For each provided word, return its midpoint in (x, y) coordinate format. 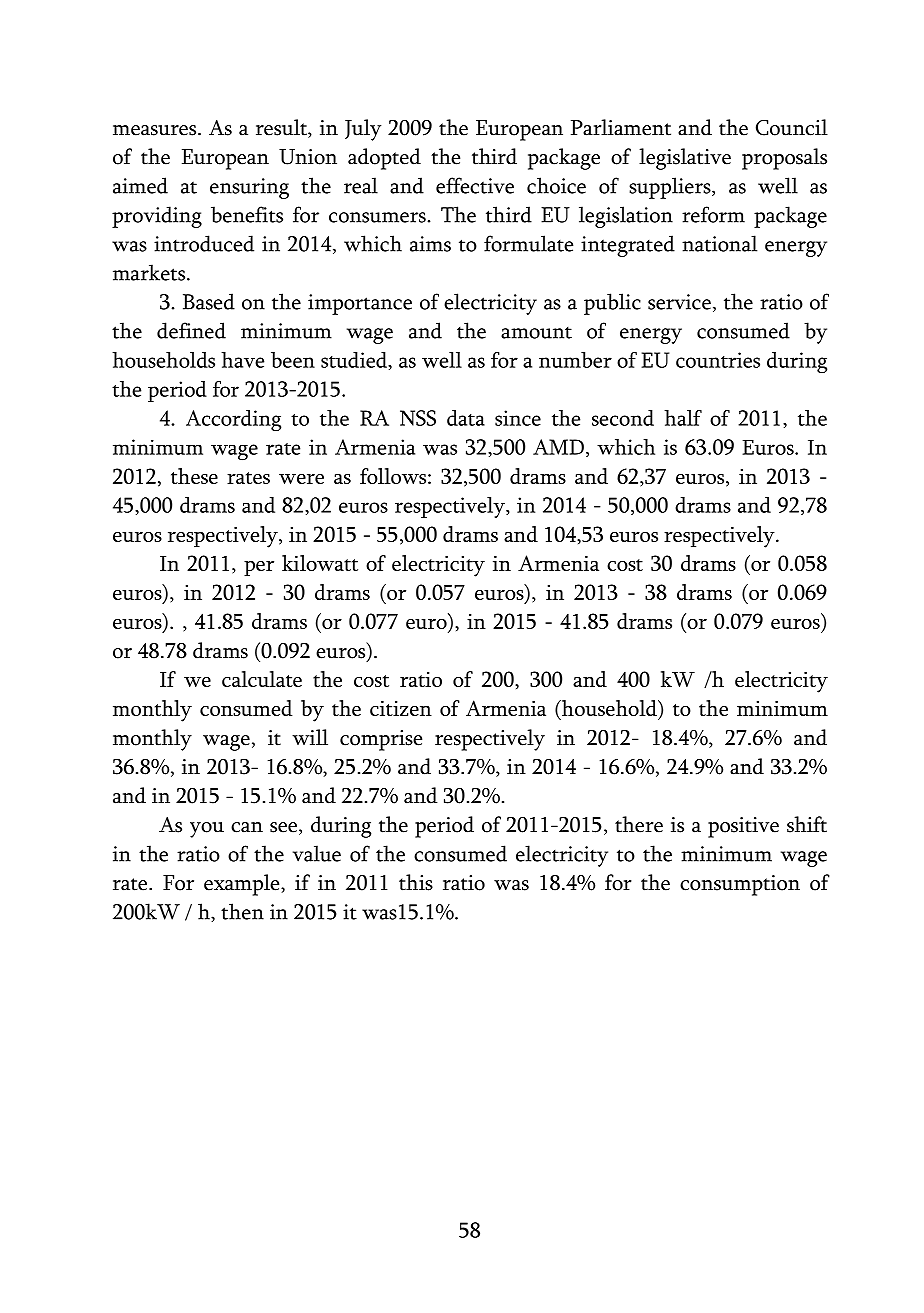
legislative (685, 159)
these (194, 476)
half (683, 418)
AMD (558, 447)
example (243, 885)
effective (475, 185)
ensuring (249, 188)
